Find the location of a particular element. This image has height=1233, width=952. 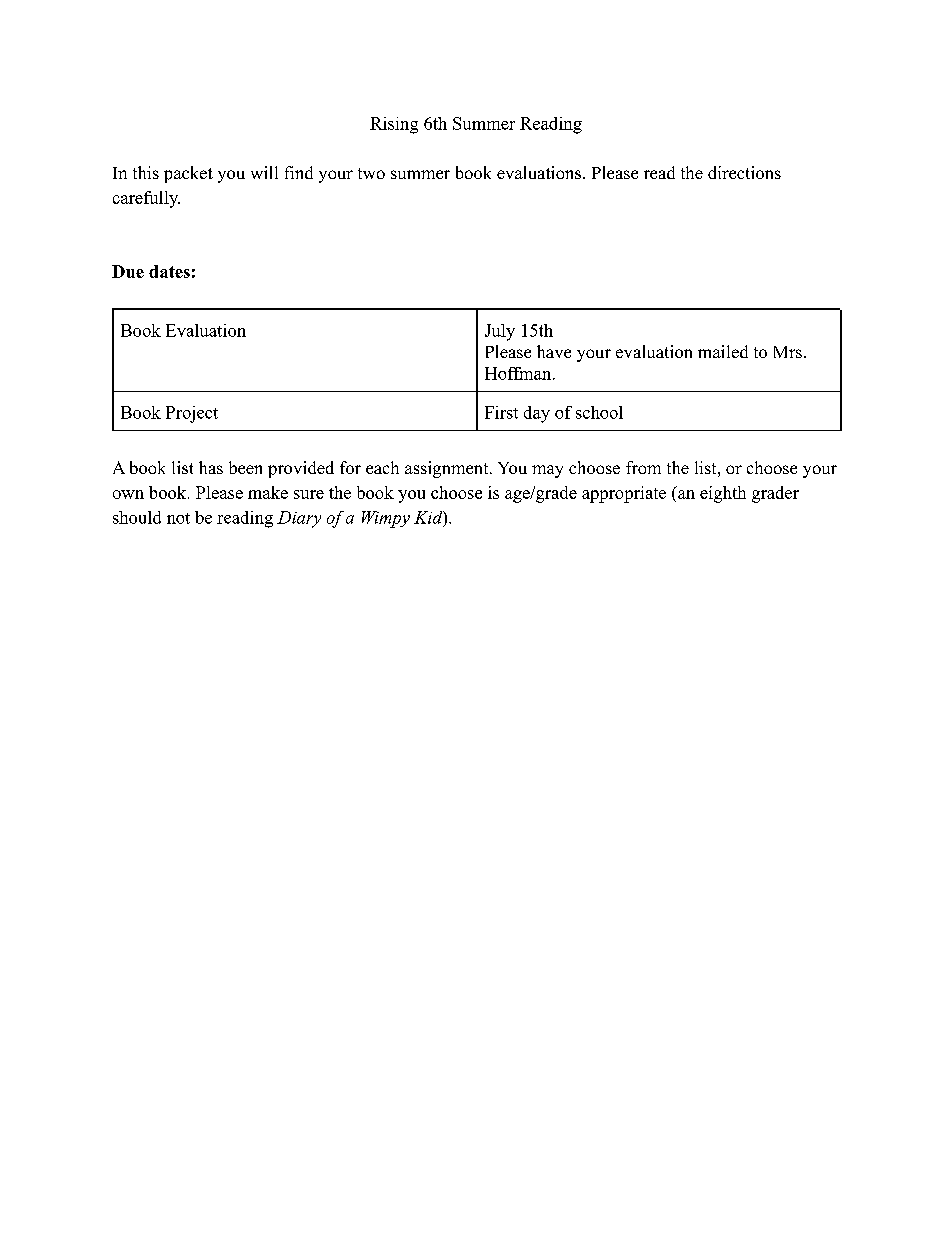

Wimpy is located at coordinates (386, 519).
